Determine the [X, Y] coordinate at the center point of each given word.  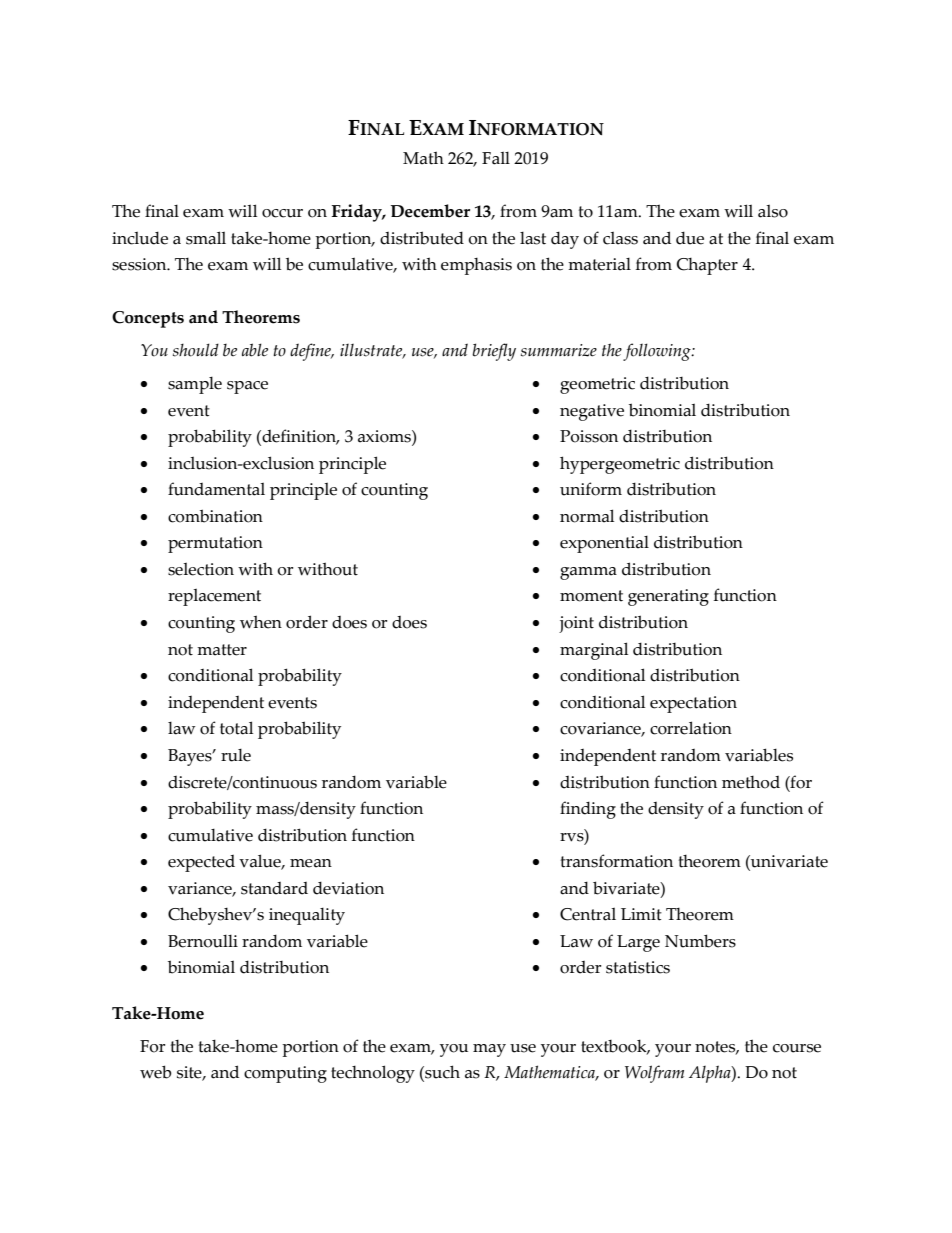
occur [282, 213]
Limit [641, 914]
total [236, 728]
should [196, 350]
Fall [496, 158]
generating [668, 597]
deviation [348, 888]
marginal [594, 651]
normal [587, 516]
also [773, 211]
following [658, 352]
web [156, 1072]
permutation [215, 544]
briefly [494, 352]
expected [201, 863]
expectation [693, 704]
